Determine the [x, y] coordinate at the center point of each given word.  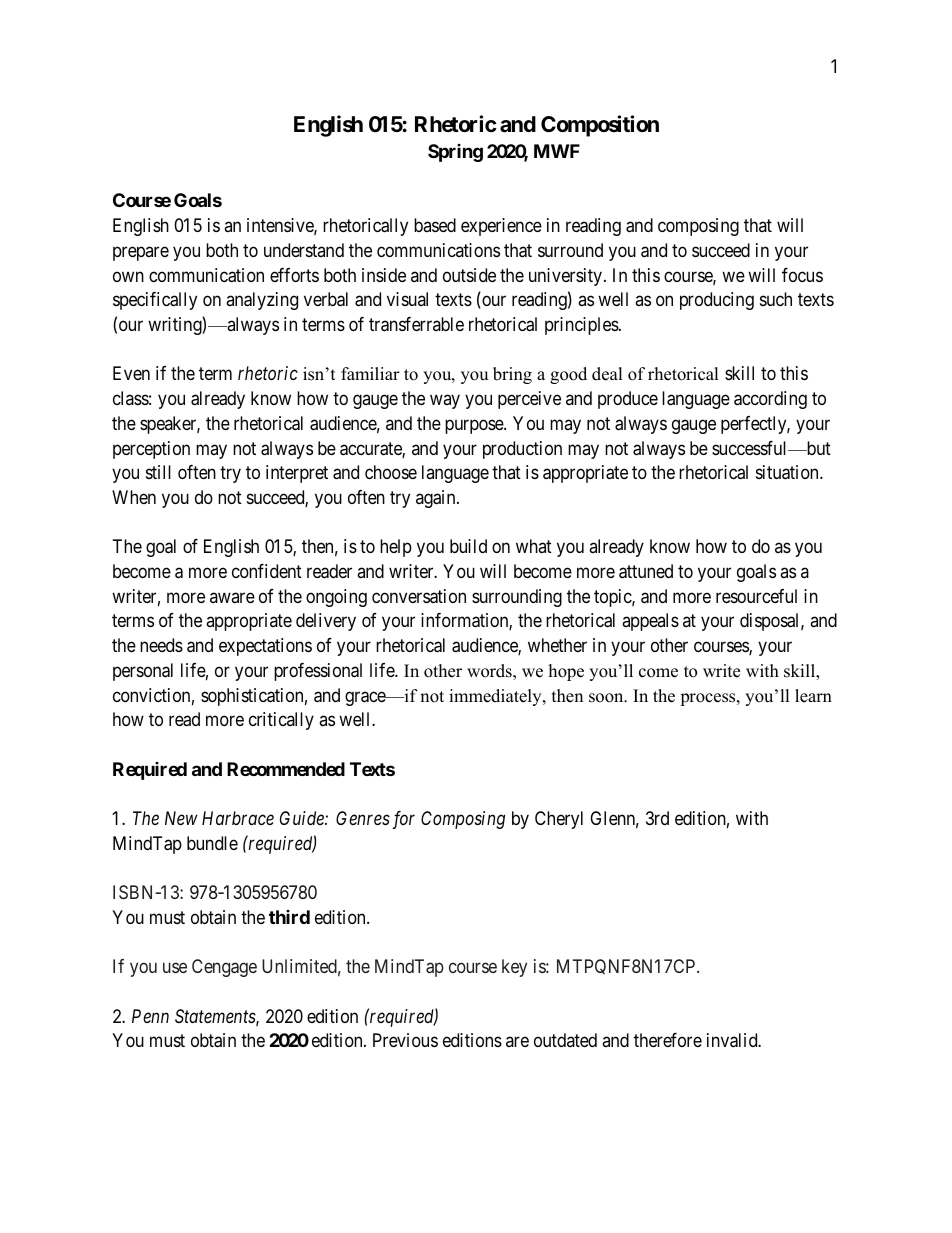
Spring [455, 153]
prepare [141, 253]
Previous [405, 1040]
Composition [600, 126]
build [468, 546]
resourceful [756, 596]
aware [232, 597]
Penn [150, 1016]
